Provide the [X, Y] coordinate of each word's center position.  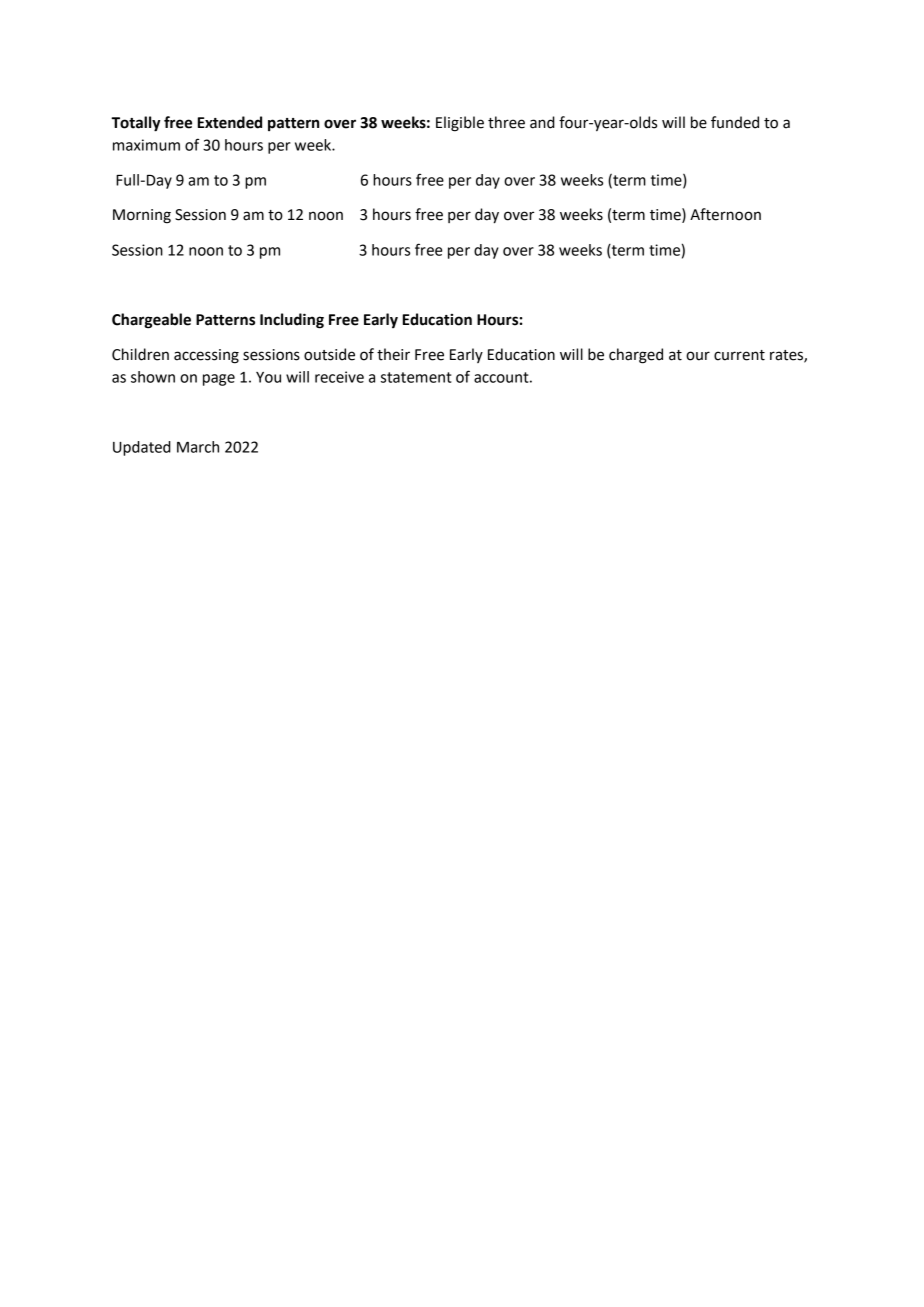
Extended [230, 122]
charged [636, 356]
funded [735, 122]
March [198, 447]
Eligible [460, 124]
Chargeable [151, 321]
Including [292, 321]
